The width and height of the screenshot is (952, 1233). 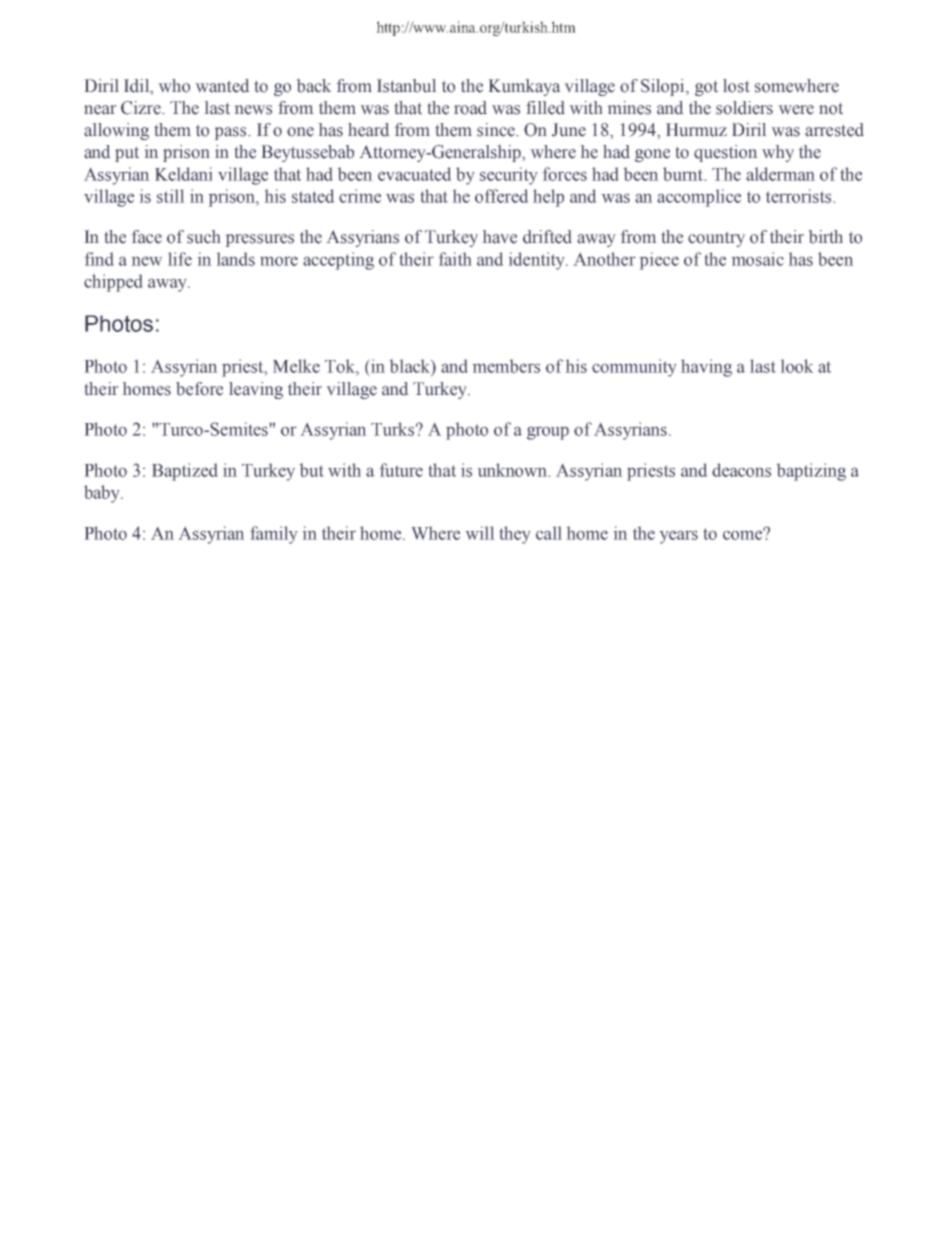 What do you see at coordinates (678, 537) in the screenshot?
I see `years` at bounding box center [678, 537].
